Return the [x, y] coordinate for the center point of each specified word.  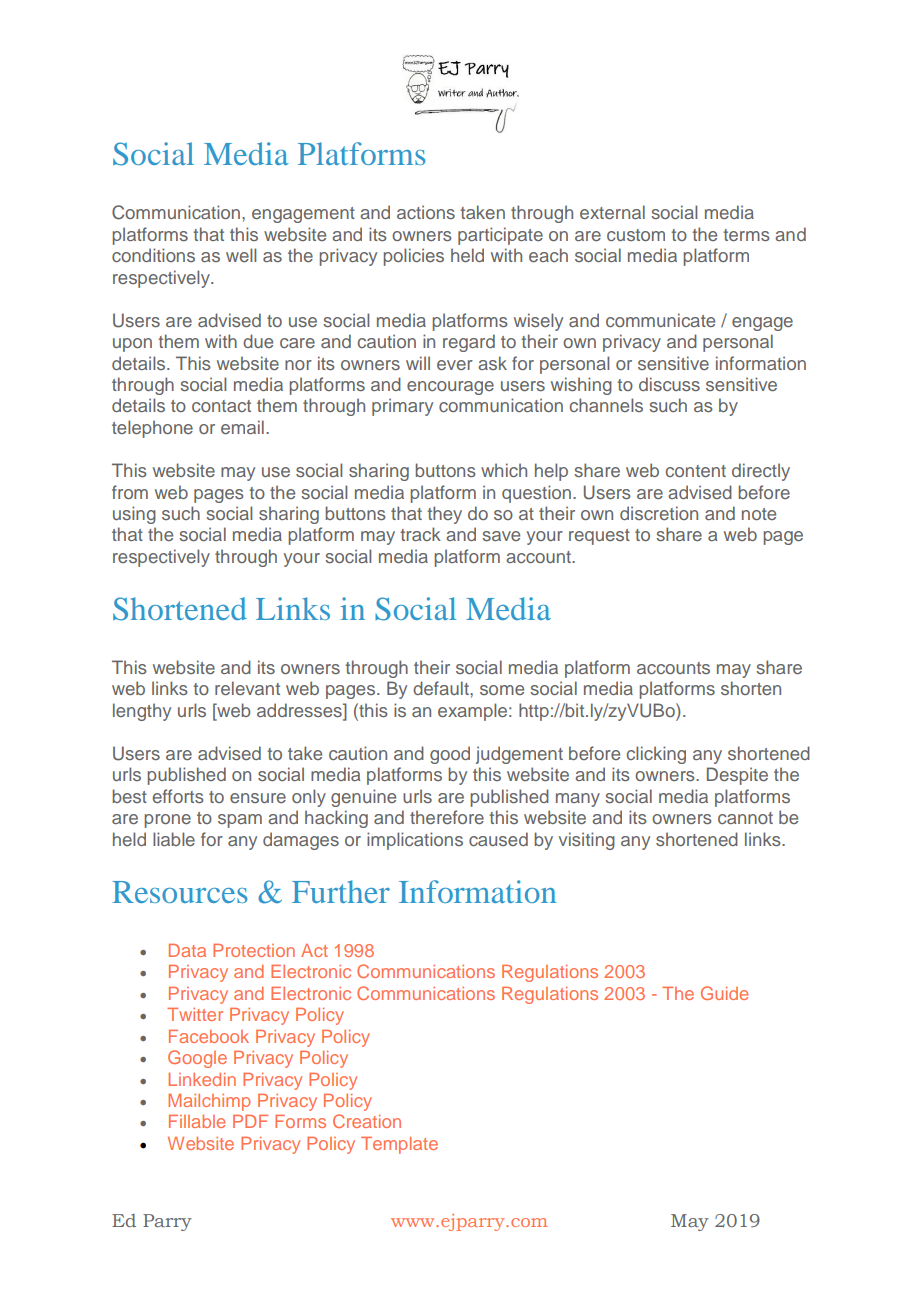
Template [399, 1145]
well [241, 255]
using [134, 515]
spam [240, 821]
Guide [724, 993]
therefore [447, 817]
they [444, 515]
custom [636, 235]
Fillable [197, 1121]
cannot [745, 818]
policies [413, 257]
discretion [659, 513]
